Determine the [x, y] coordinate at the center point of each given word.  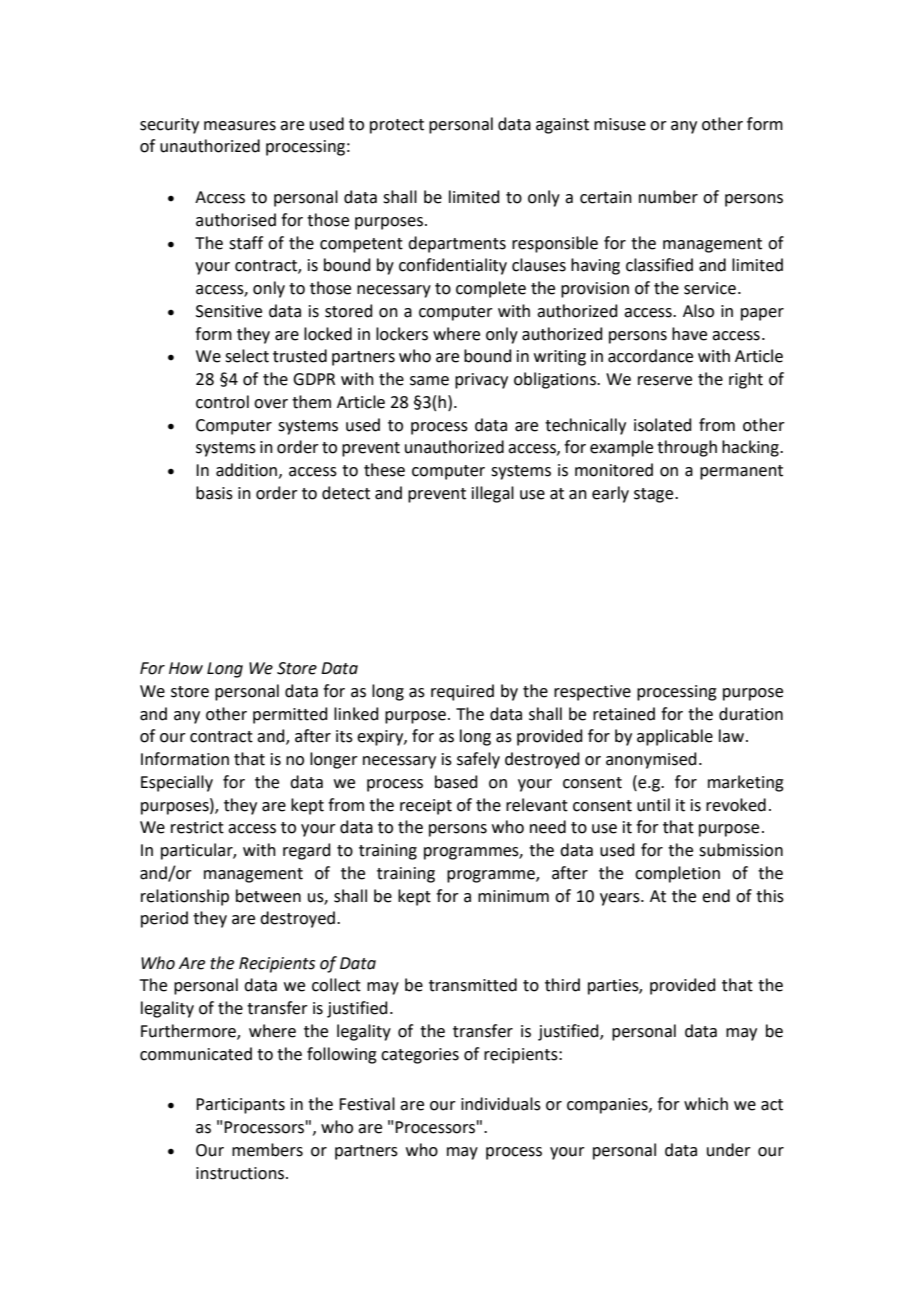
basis [214, 493]
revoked [736, 805]
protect [397, 126]
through [687, 448]
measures [240, 126]
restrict [197, 827]
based [456, 782]
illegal [493, 494]
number [668, 197]
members [267, 1150]
